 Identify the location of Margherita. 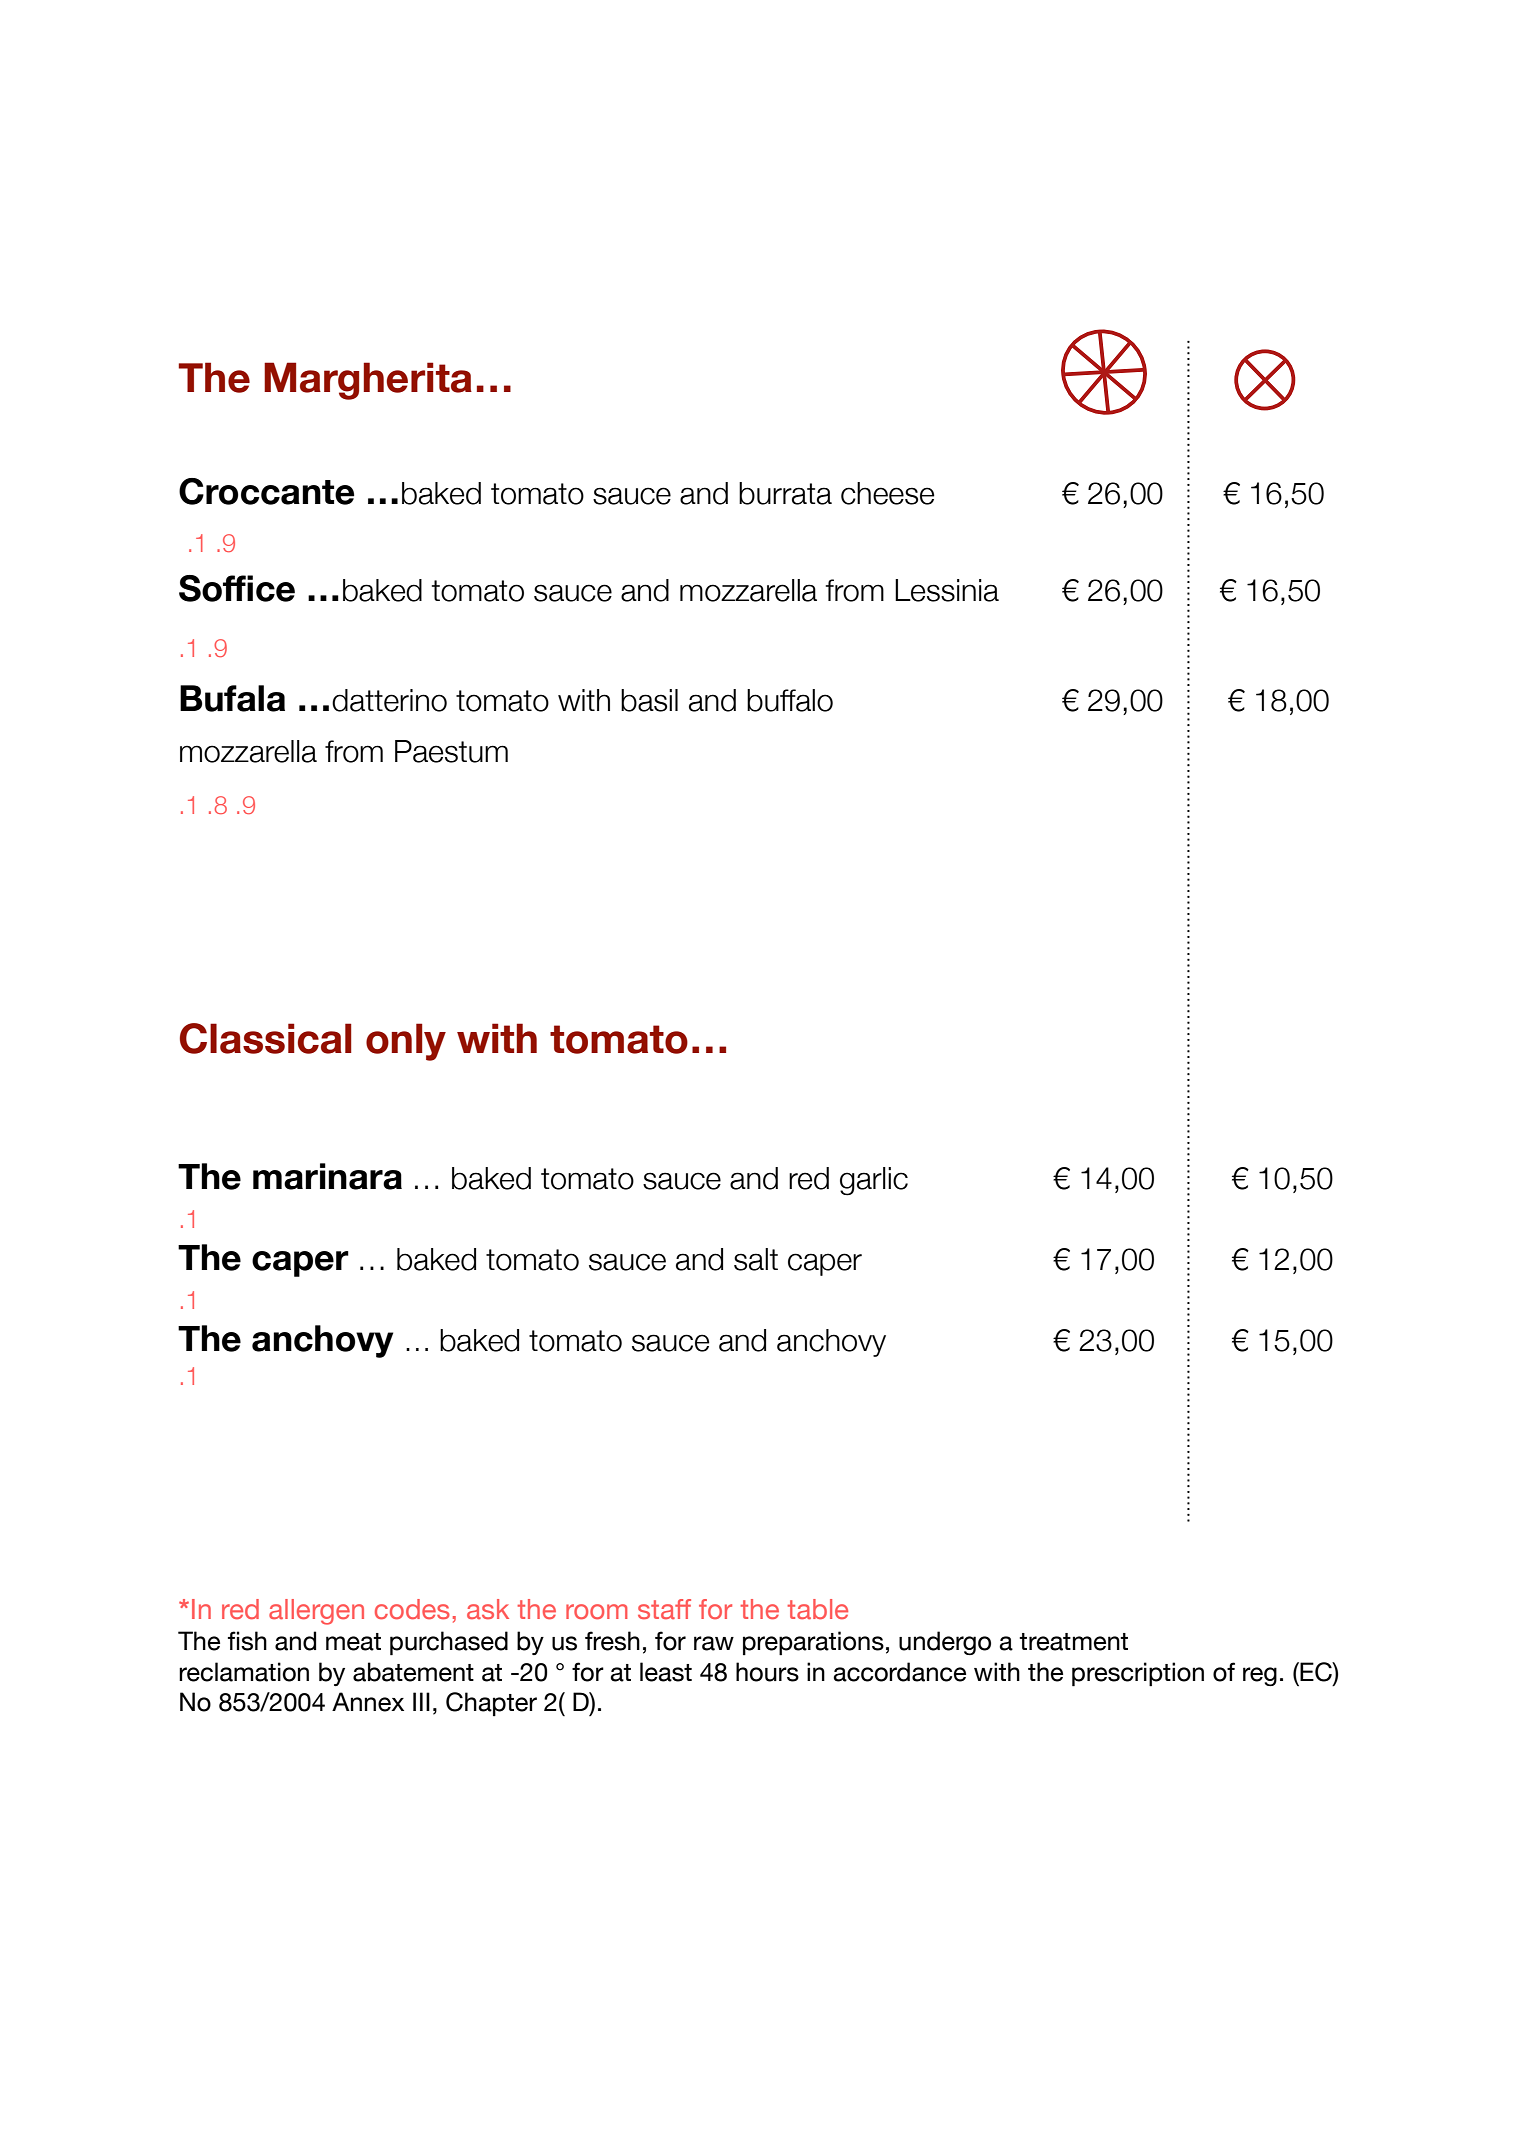
(368, 381).
